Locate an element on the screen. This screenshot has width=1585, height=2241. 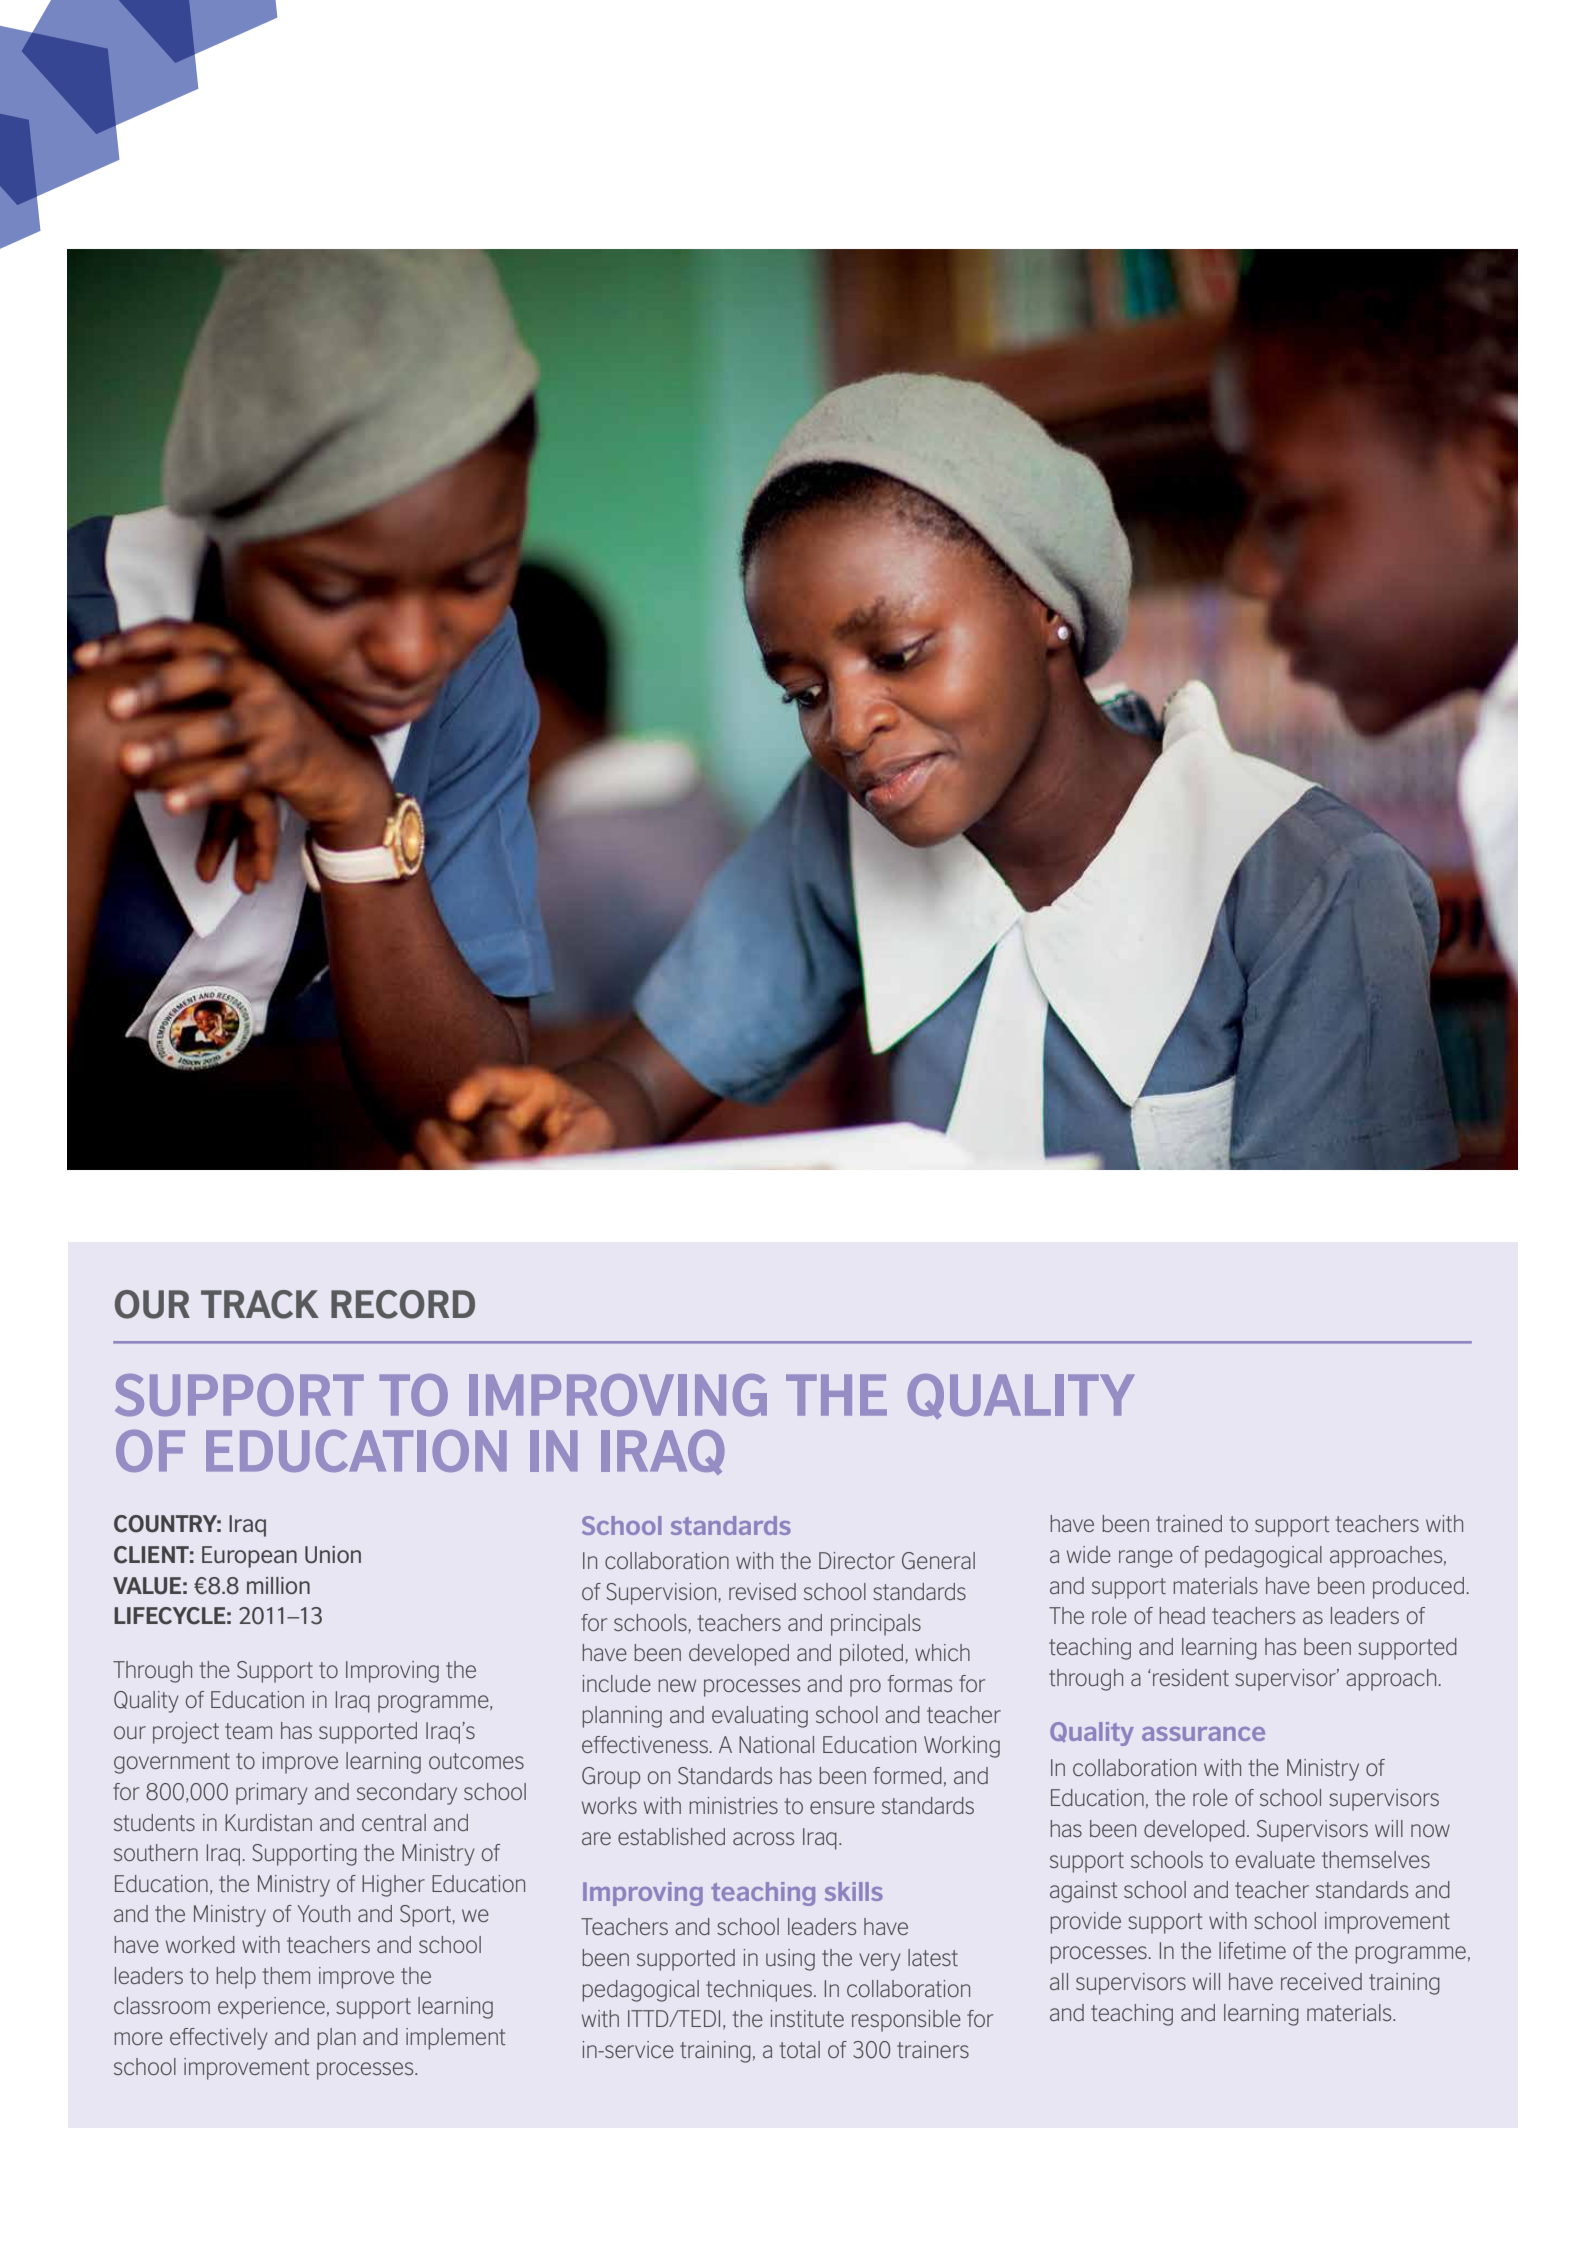
now is located at coordinates (1430, 1830).
